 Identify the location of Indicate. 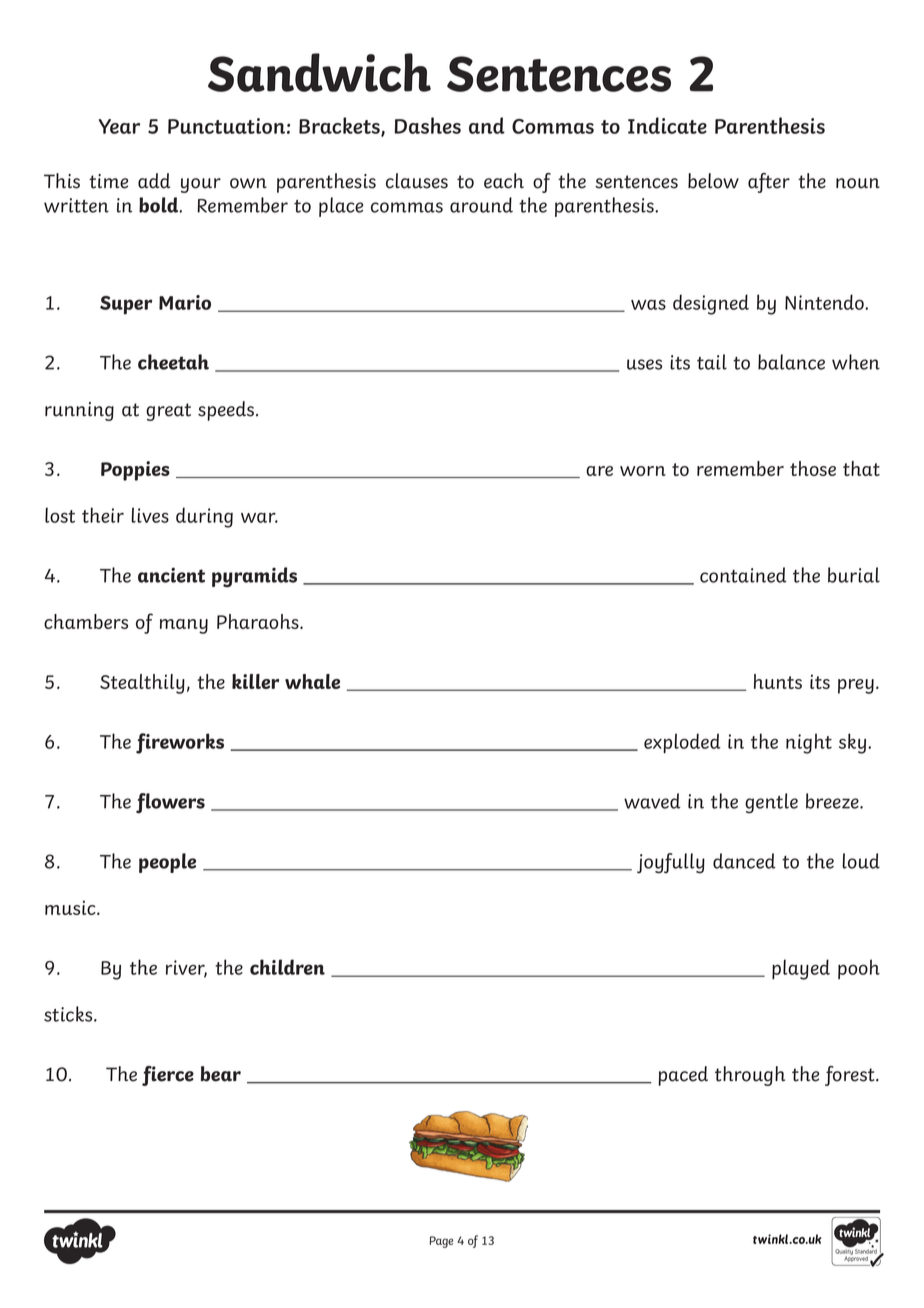
(667, 125).
